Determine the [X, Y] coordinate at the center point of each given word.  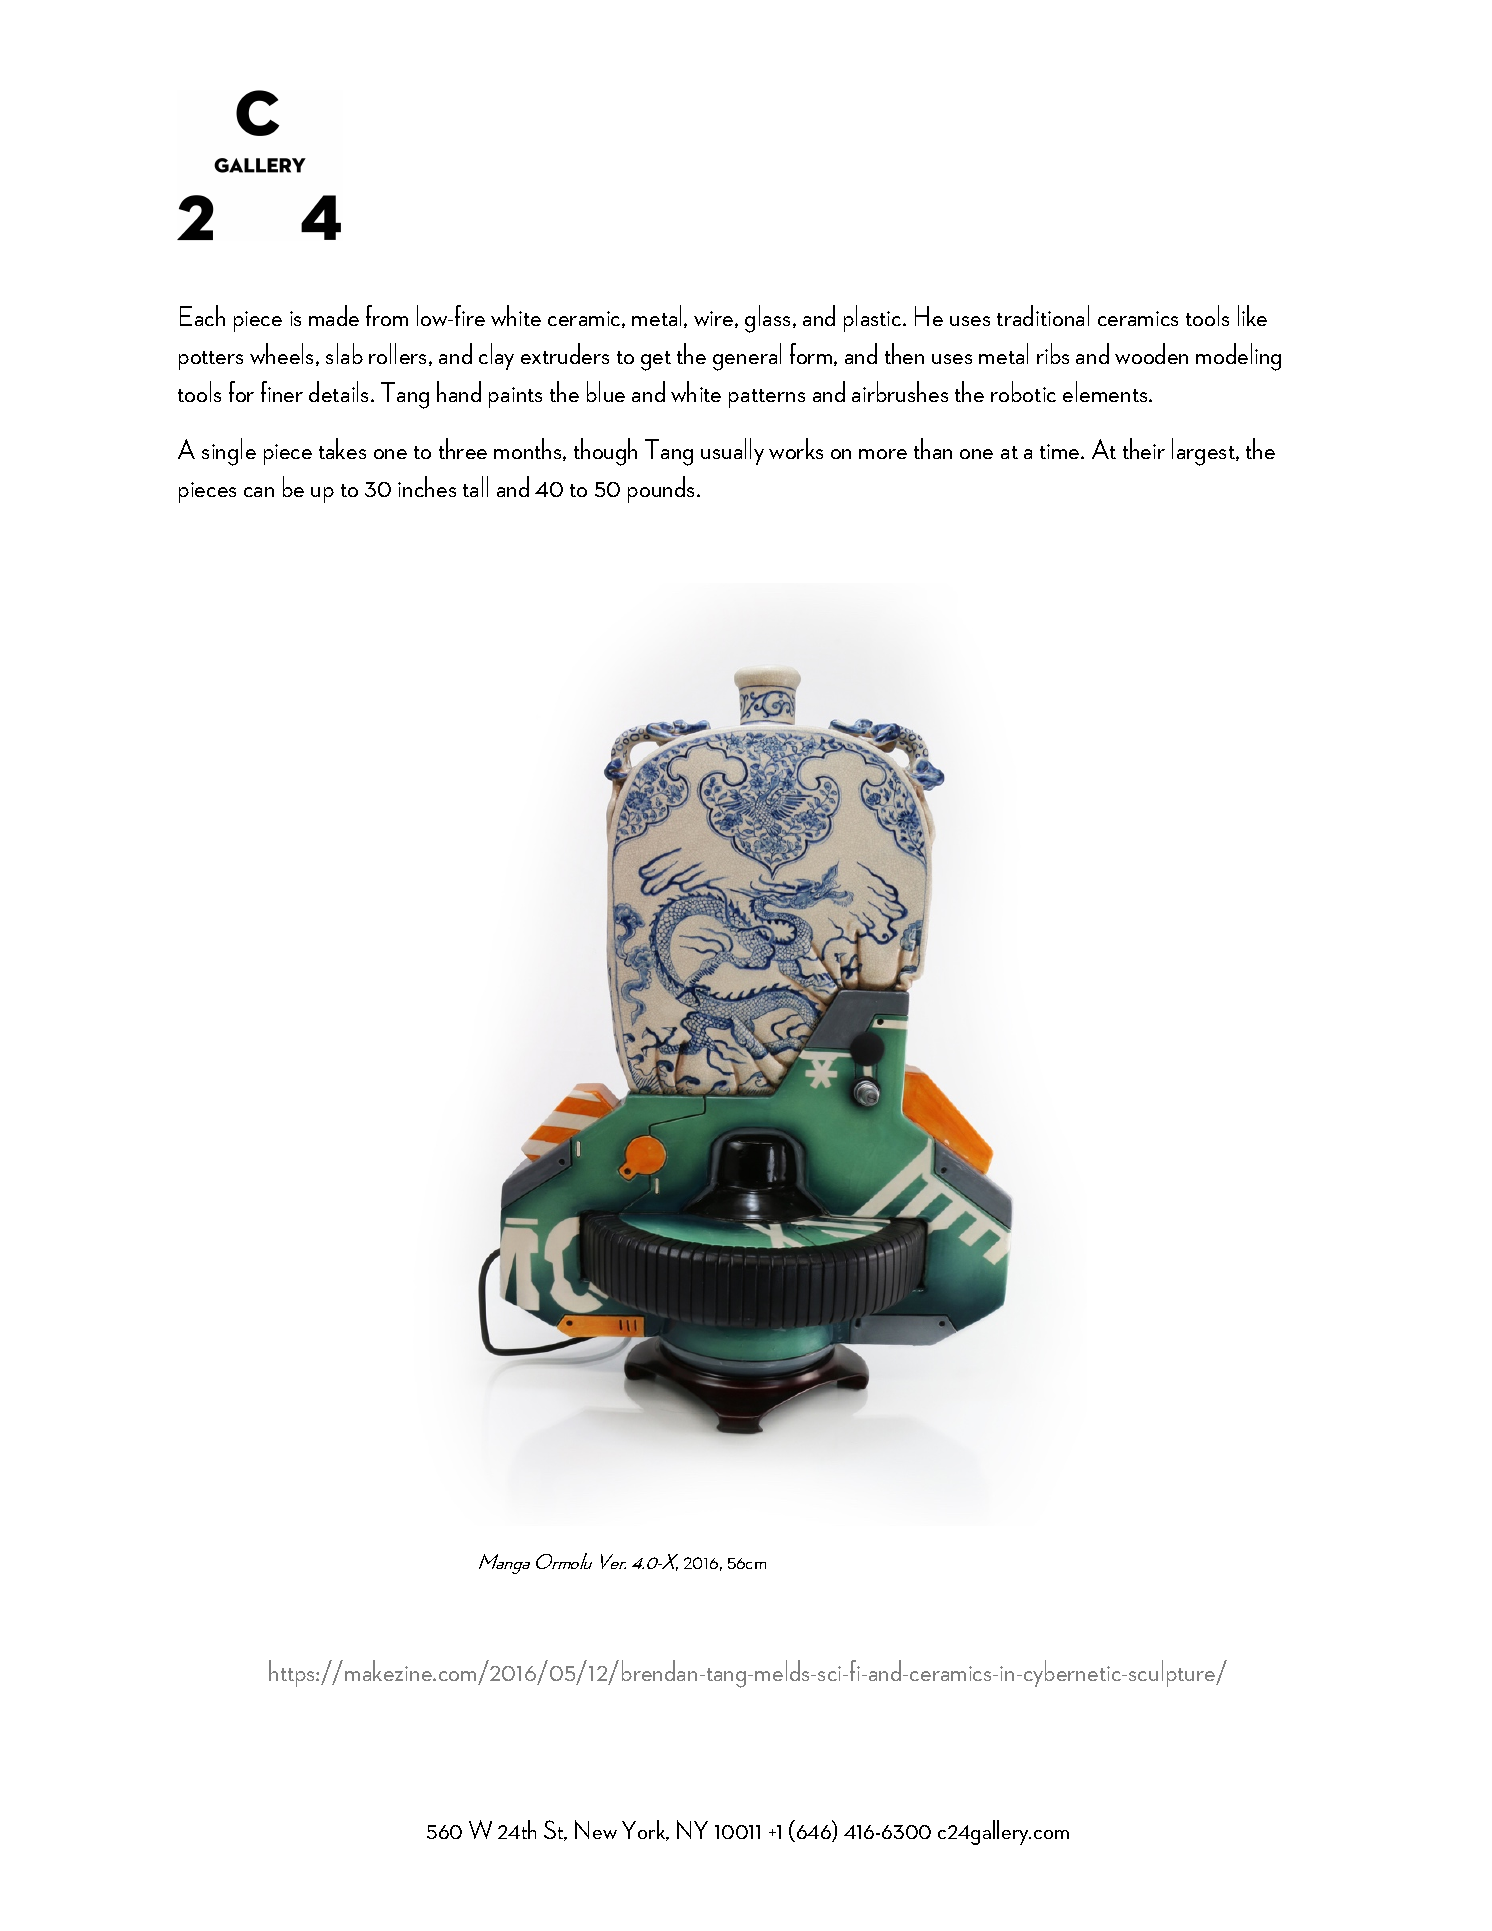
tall [475, 486]
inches [427, 486]
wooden [1151, 353]
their [1144, 448]
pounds [663, 489]
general [747, 357]
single [229, 452]
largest [1204, 452]
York [645, 1830]
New [596, 1829]
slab [344, 353]
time [1061, 451]
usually [732, 451]
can [259, 492]
